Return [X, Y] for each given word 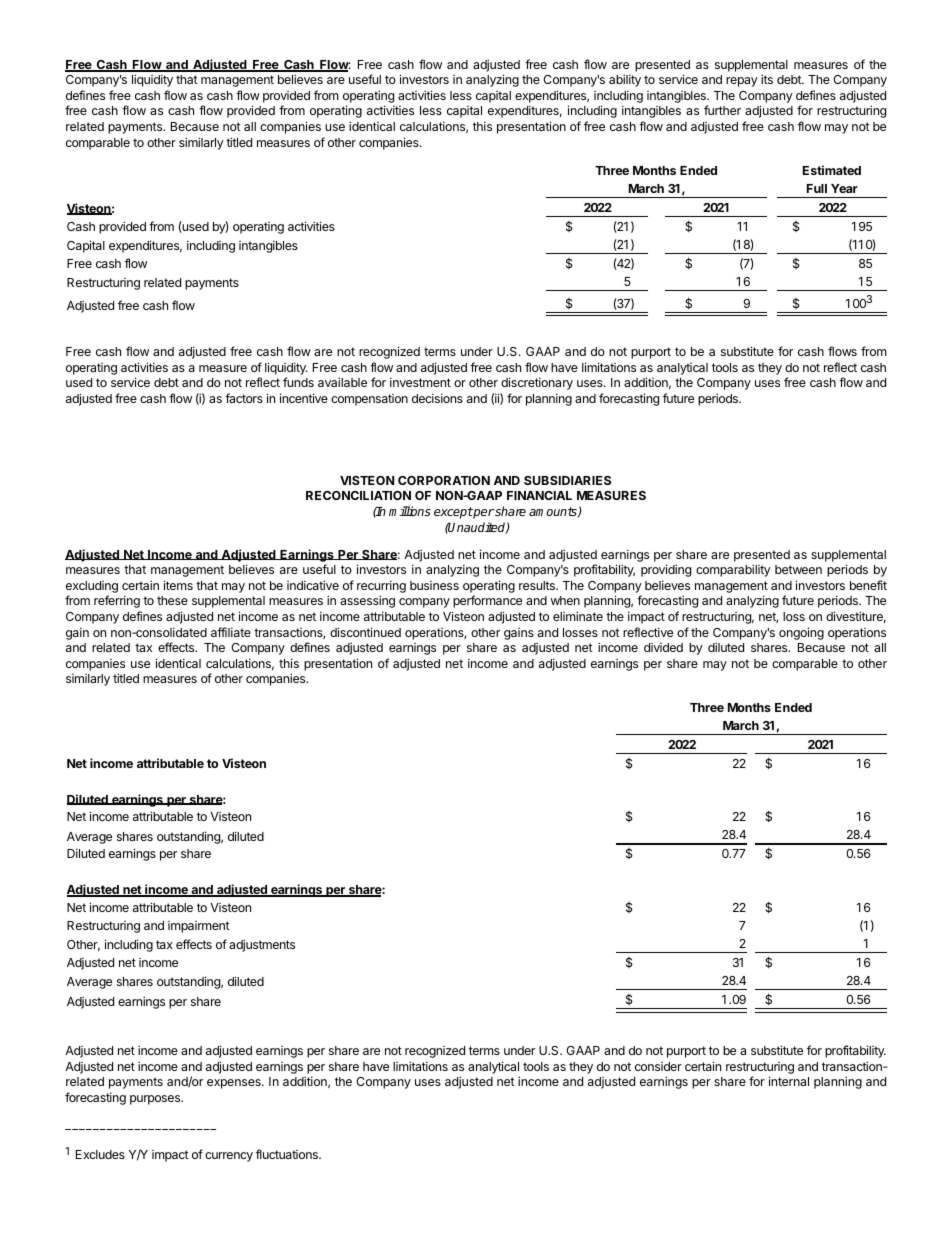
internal [789, 1081]
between [798, 569]
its [767, 79]
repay [742, 82]
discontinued [365, 632]
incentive [304, 398]
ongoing [801, 633]
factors [244, 398]
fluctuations [288, 1154]
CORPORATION [444, 480]
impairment [199, 927]
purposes [156, 1100]
